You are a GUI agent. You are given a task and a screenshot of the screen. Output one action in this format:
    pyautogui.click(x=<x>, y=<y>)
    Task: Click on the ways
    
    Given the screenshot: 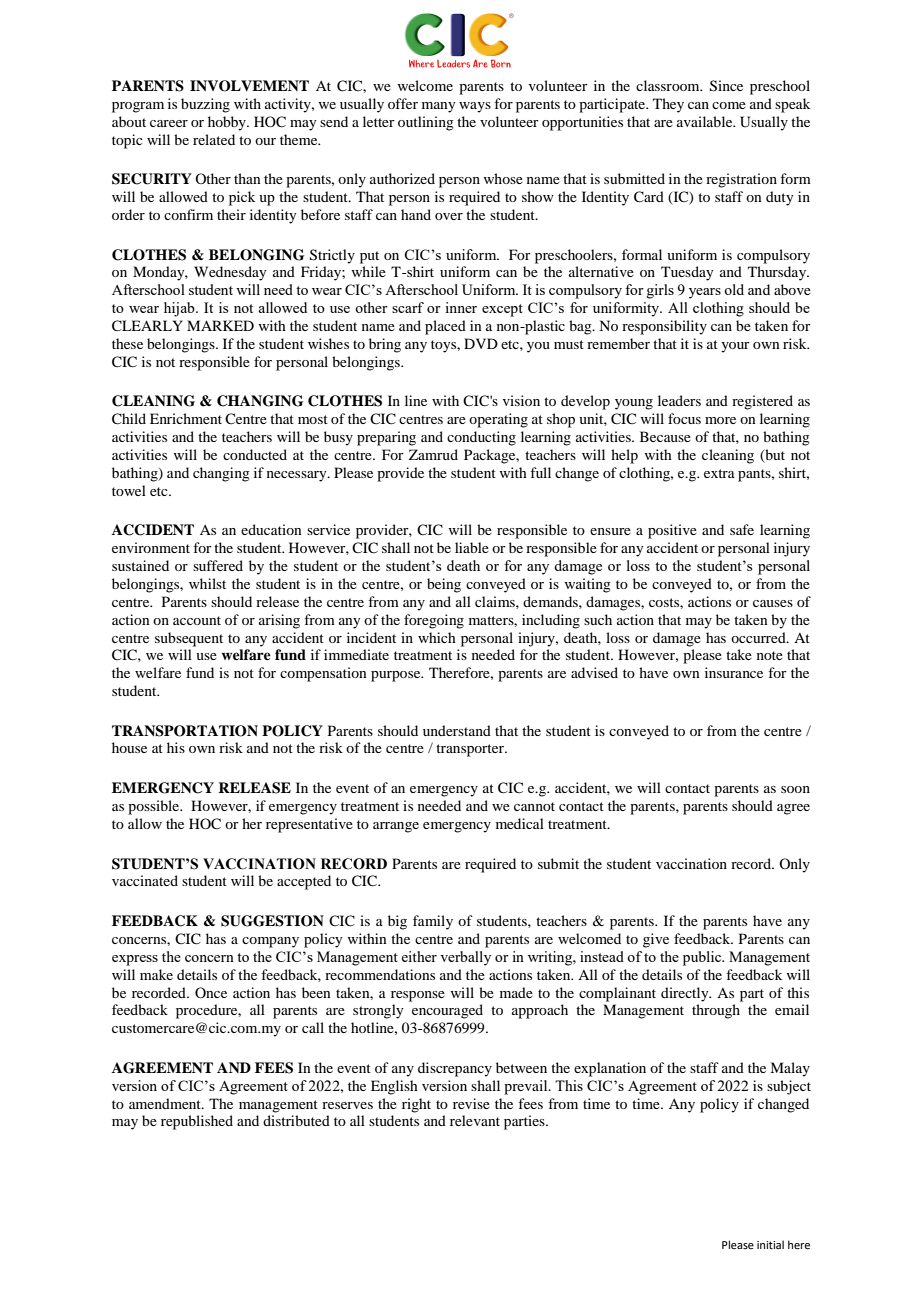 What is the action you would take?
    pyautogui.click(x=475, y=107)
